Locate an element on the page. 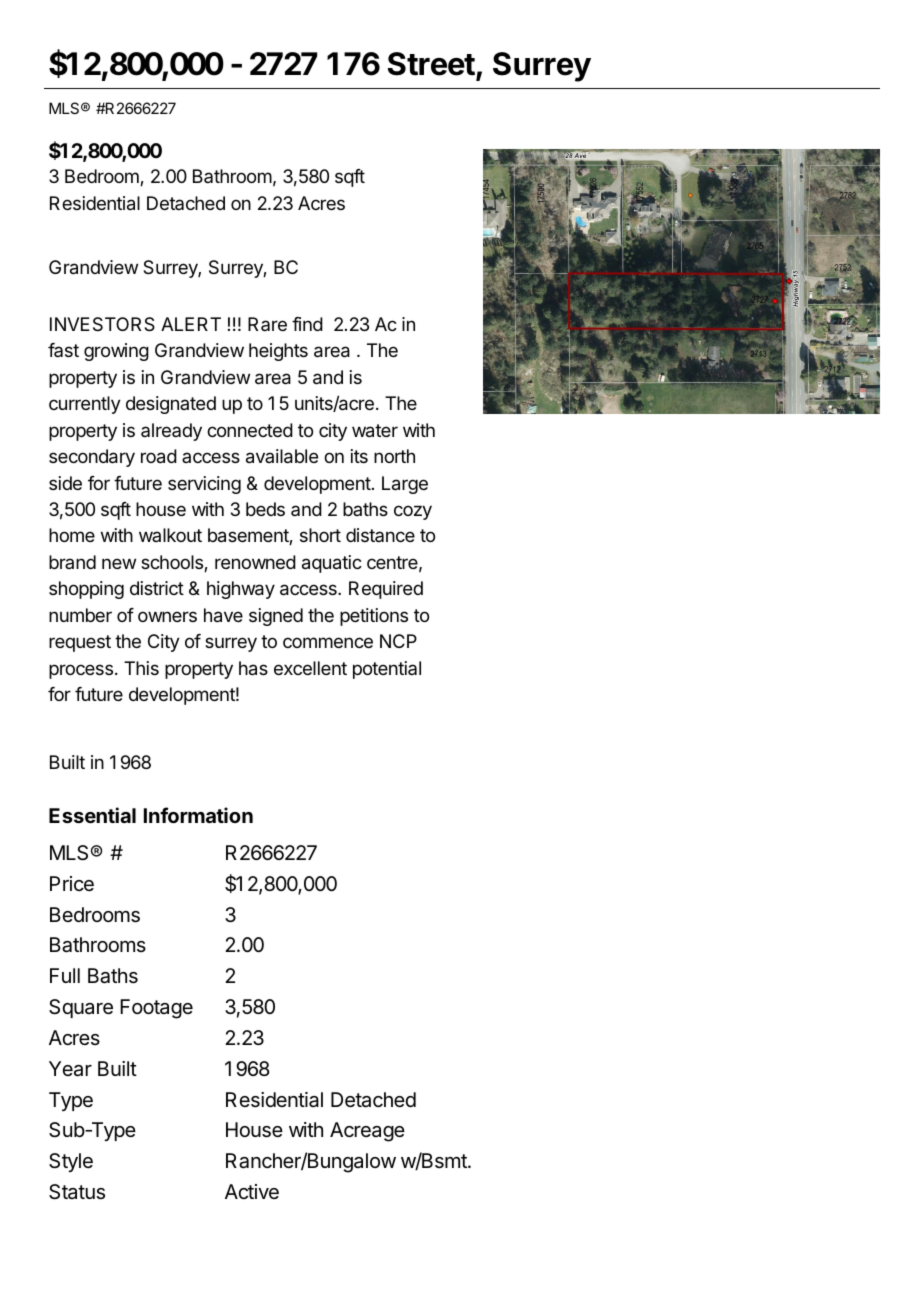  Rare is located at coordinates (267, 324).
